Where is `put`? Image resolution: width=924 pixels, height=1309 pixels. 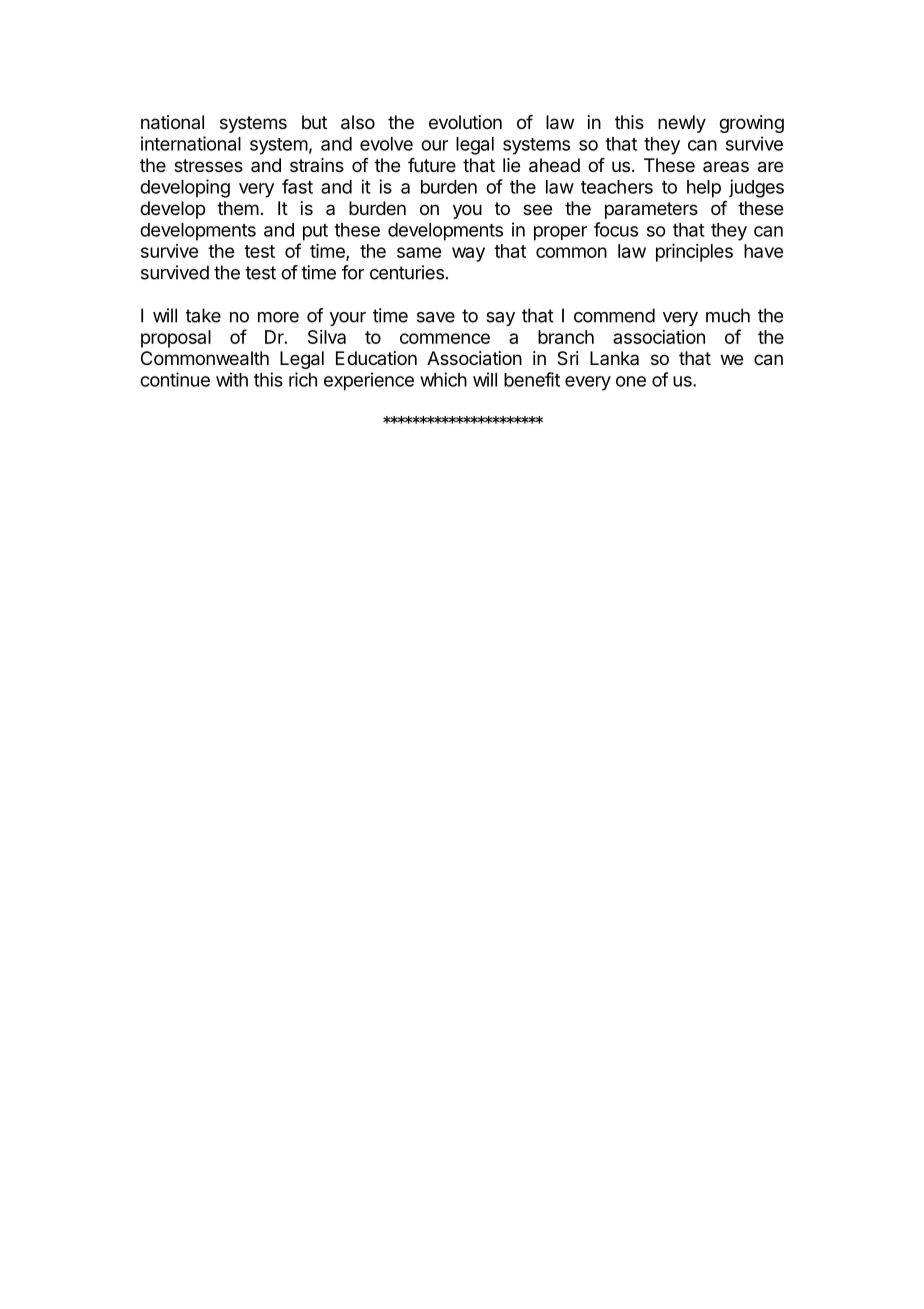 put is located at coordinates (315, 232).
